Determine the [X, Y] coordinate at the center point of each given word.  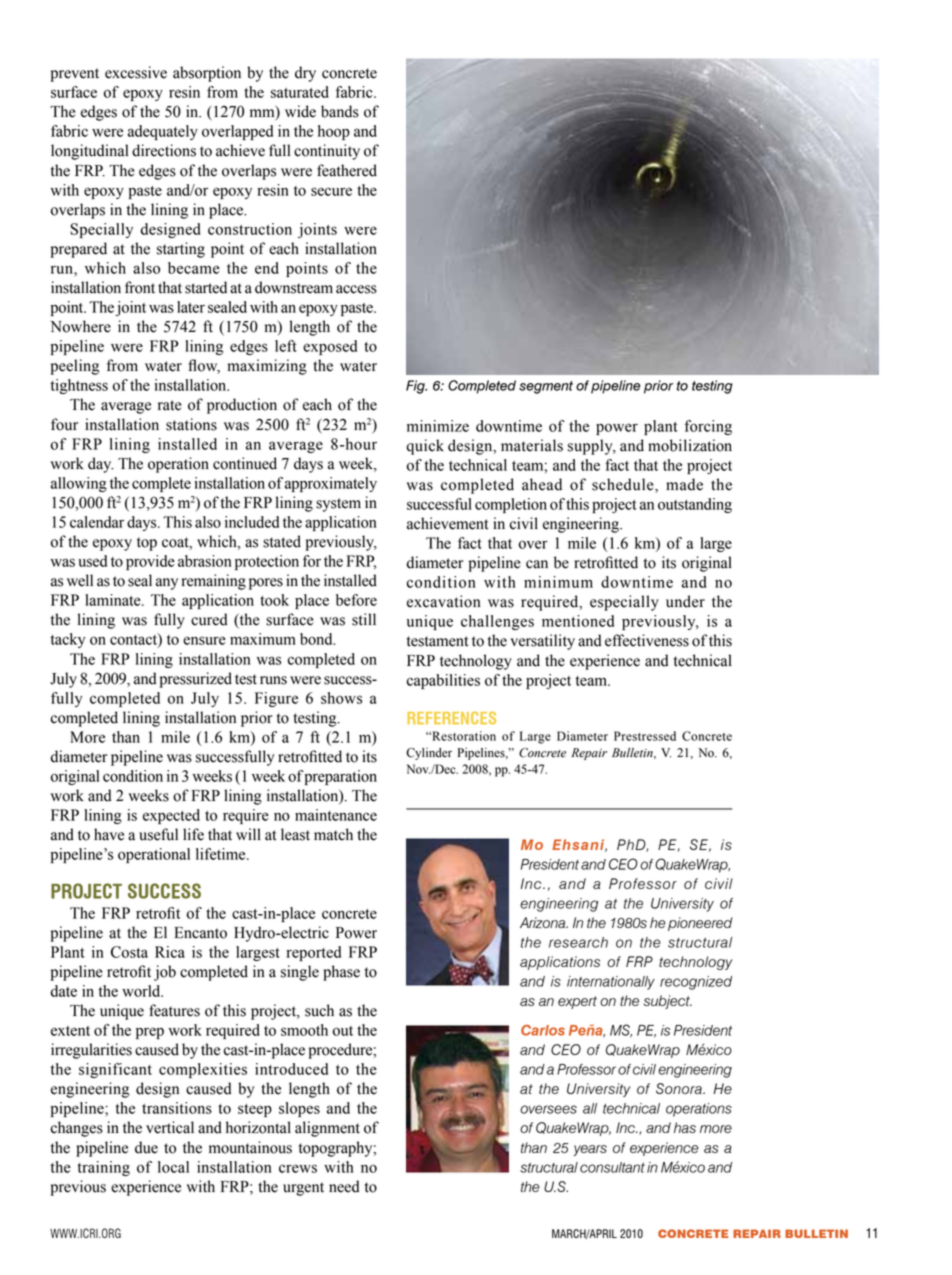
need [344, 1186]
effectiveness [647, 640]
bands [340, 111]
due [146, 1147]
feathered [347, 170]
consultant [612, 1167]
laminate [114, 600]
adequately [163, 132]
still [364, 619]
